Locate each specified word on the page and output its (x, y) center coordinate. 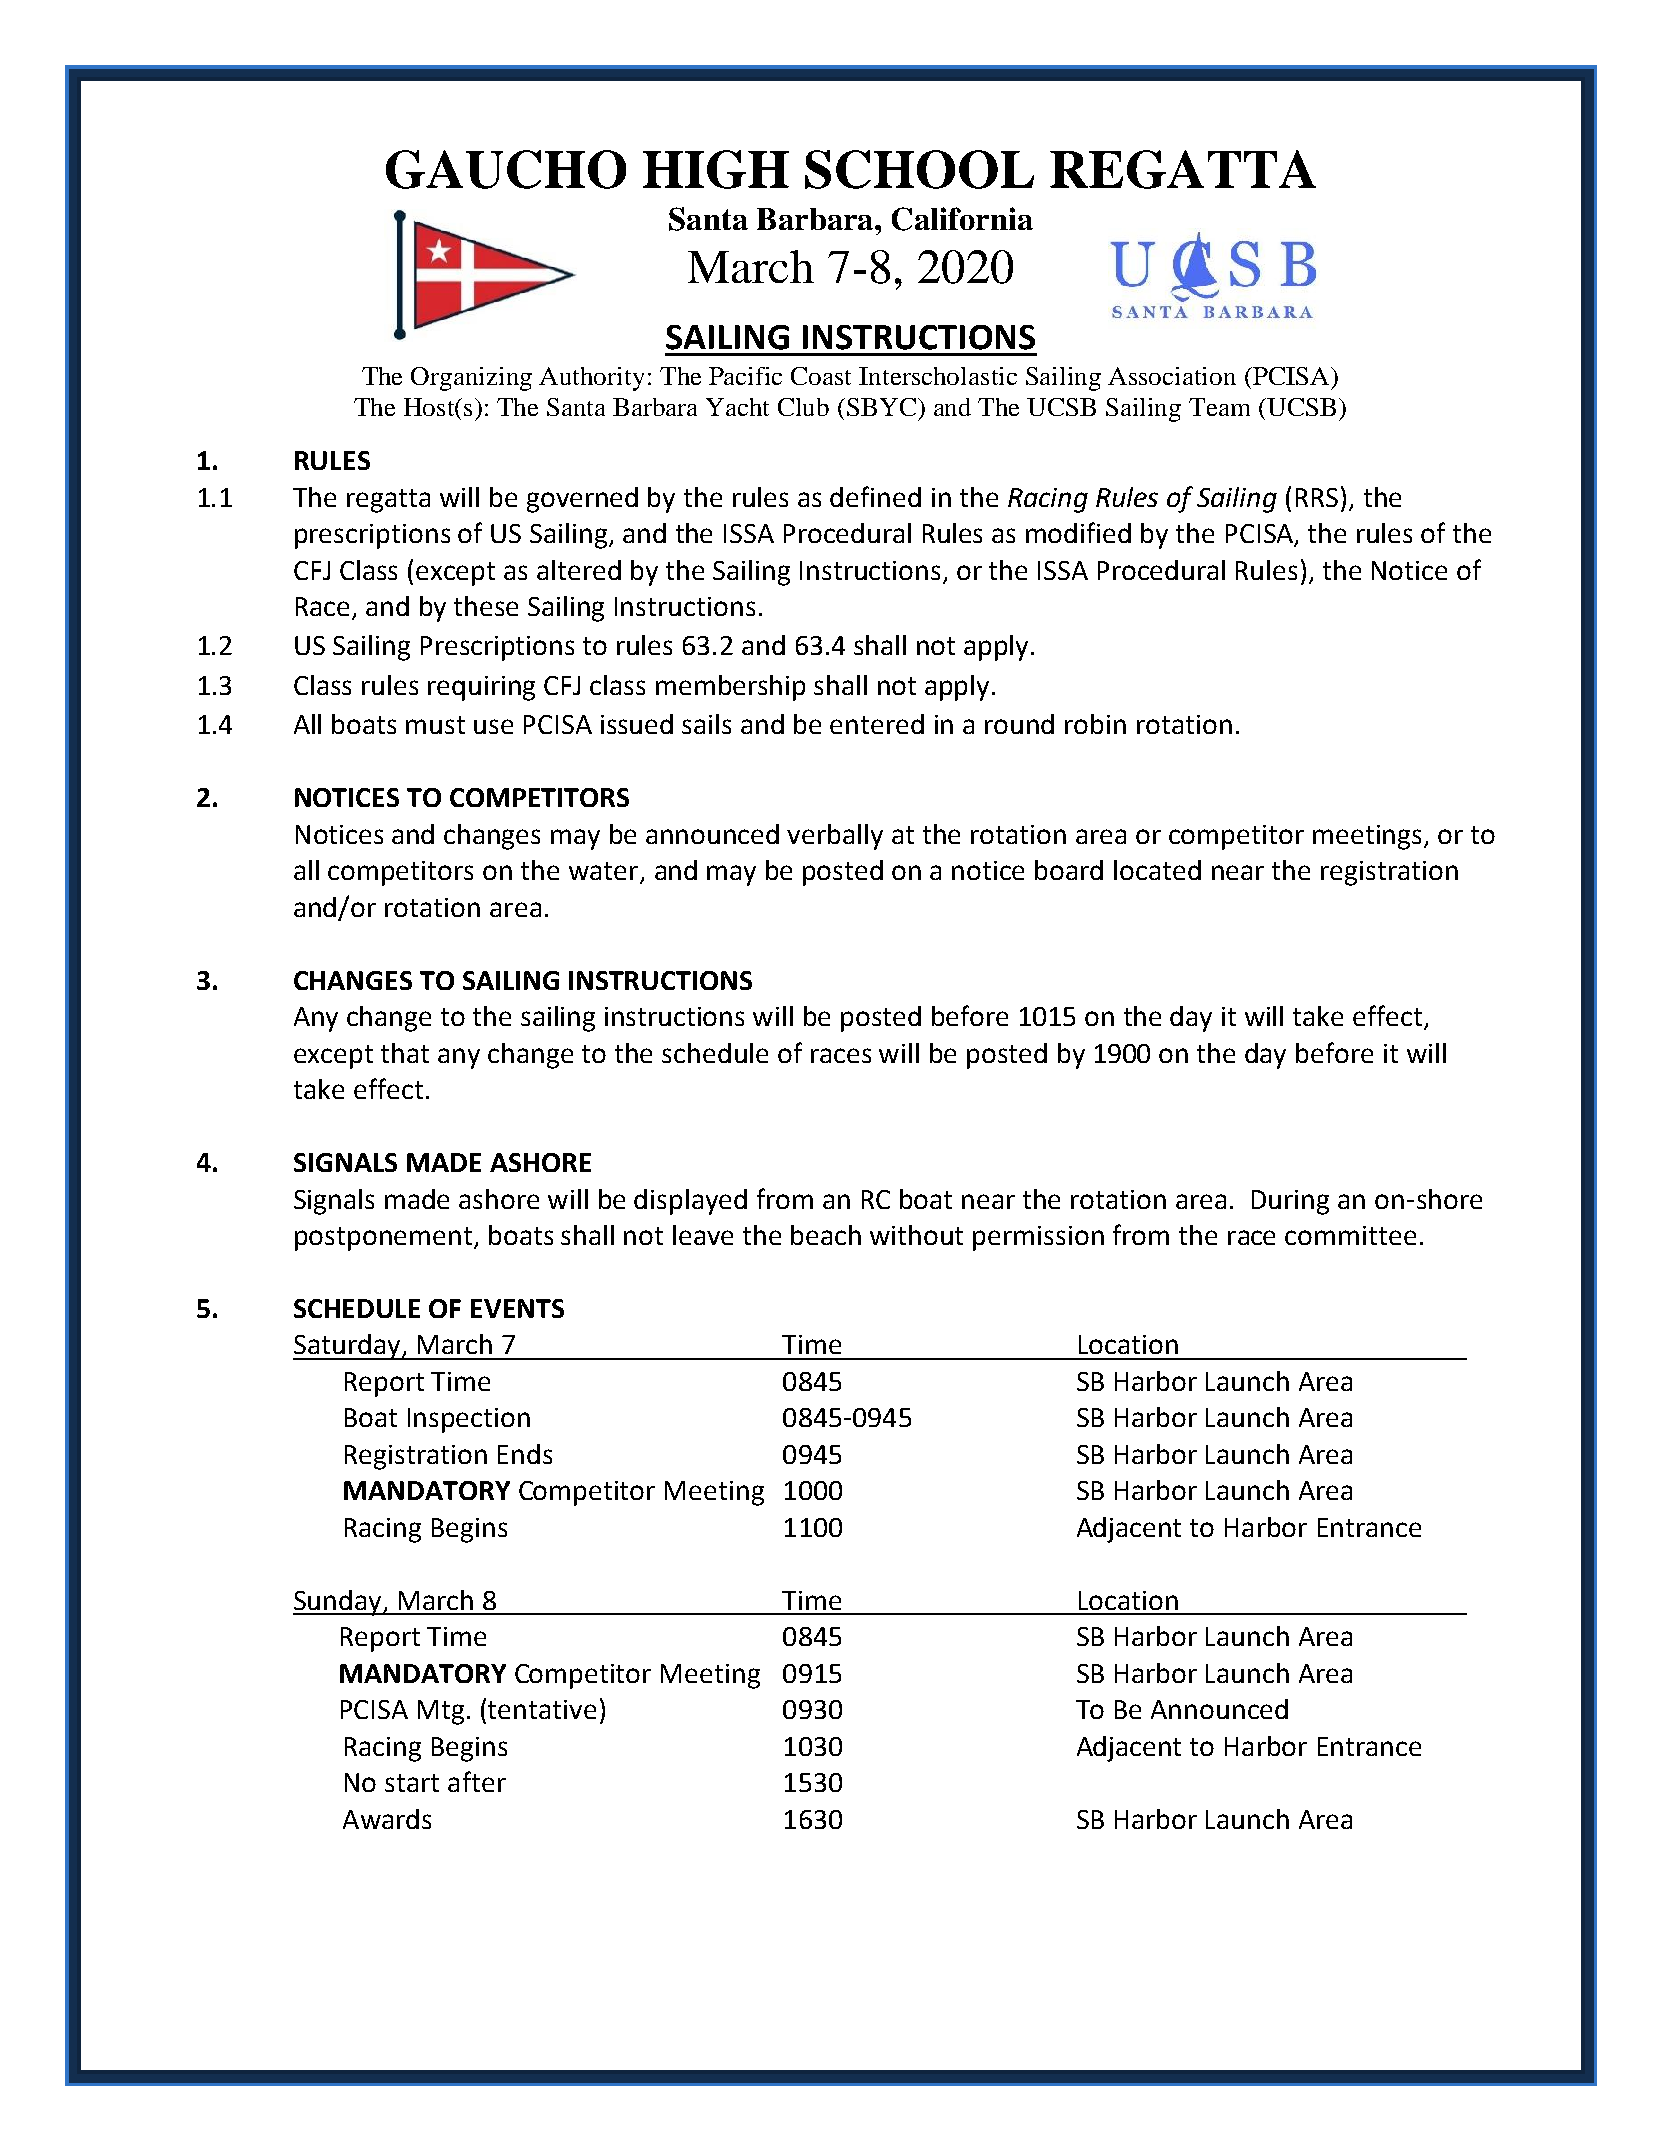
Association (1172, 376)
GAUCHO (506, 169)
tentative (542, 1709)
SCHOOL (919, 169)
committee (1350, 1235)
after (477, 1781)
